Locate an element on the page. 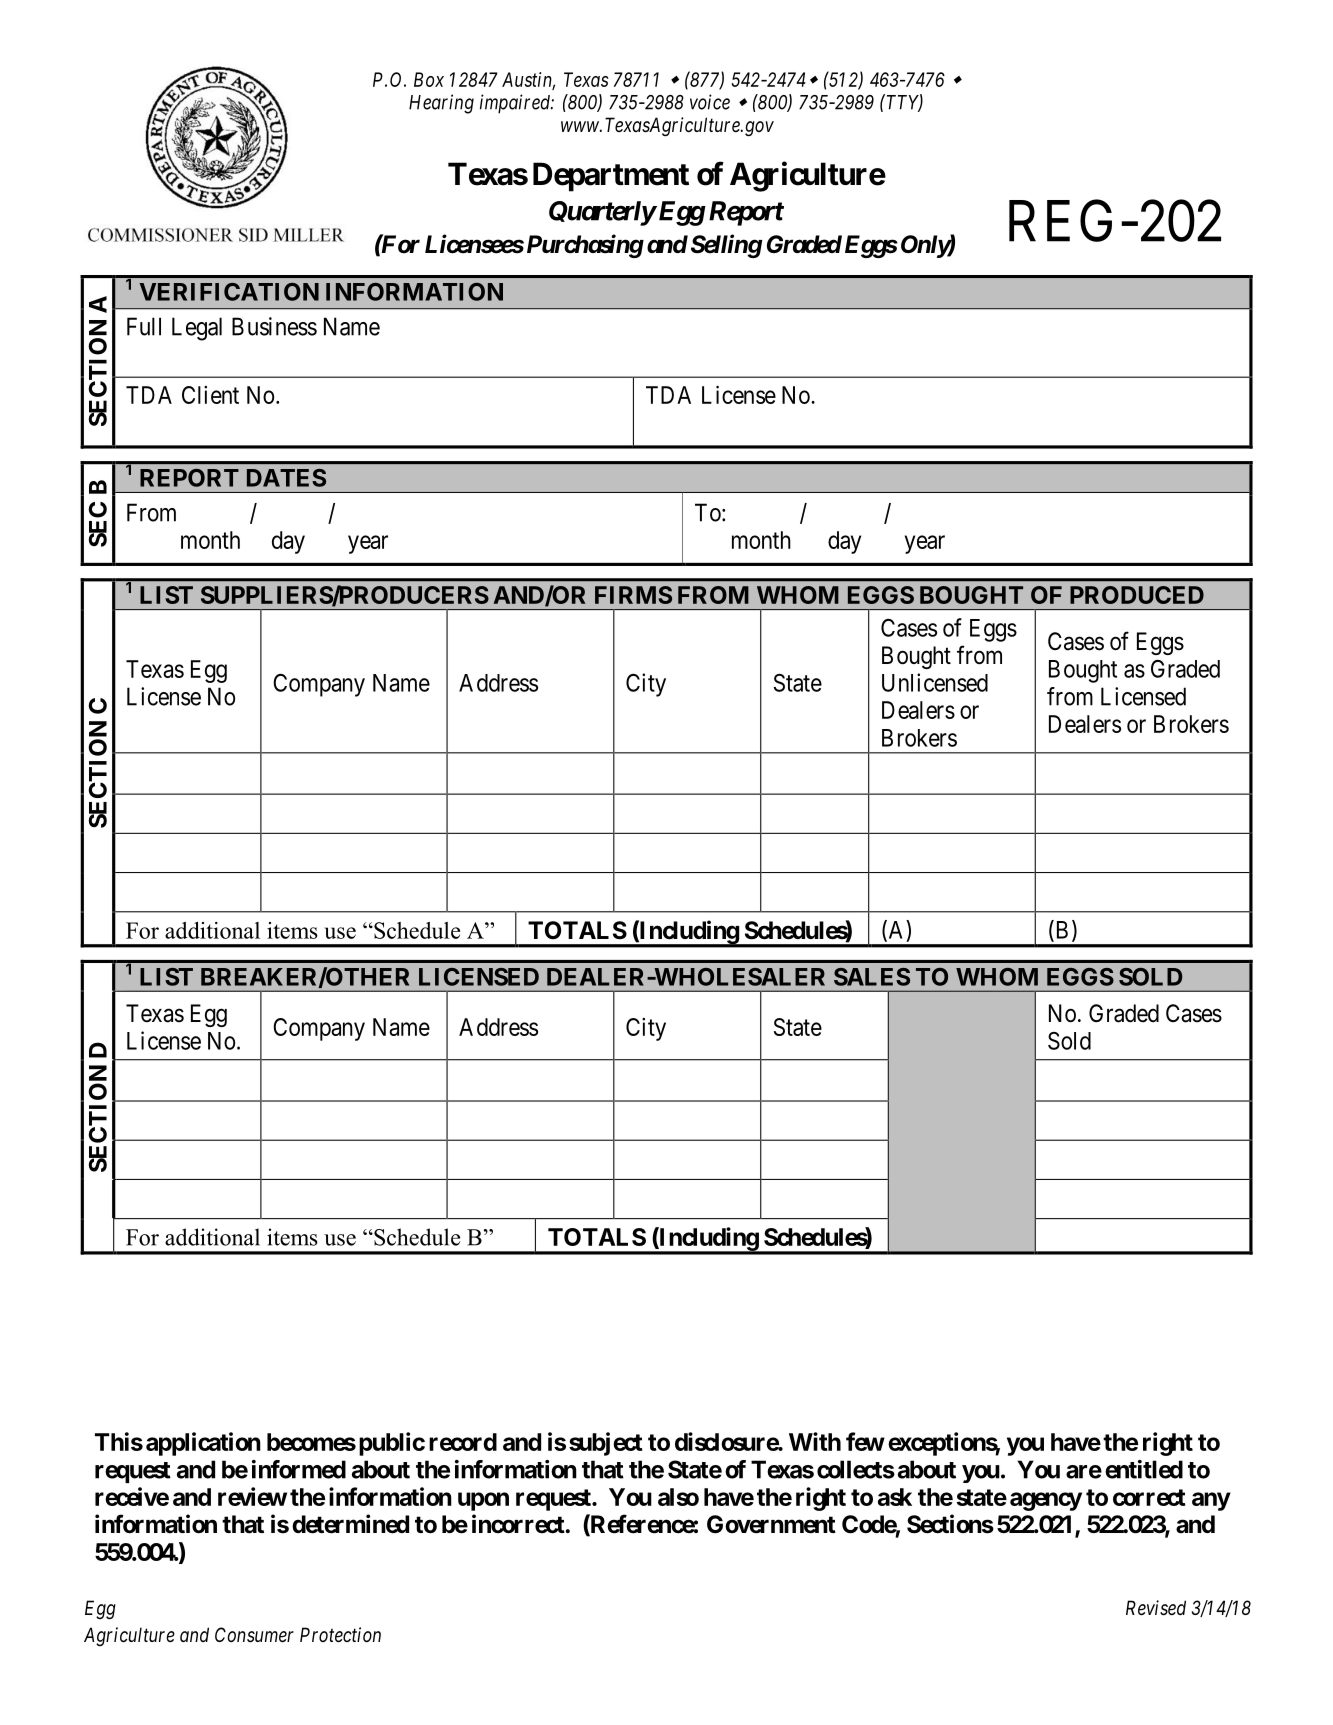 The image size is (1333, 1725). Department is located at coordinates (611, 177).
